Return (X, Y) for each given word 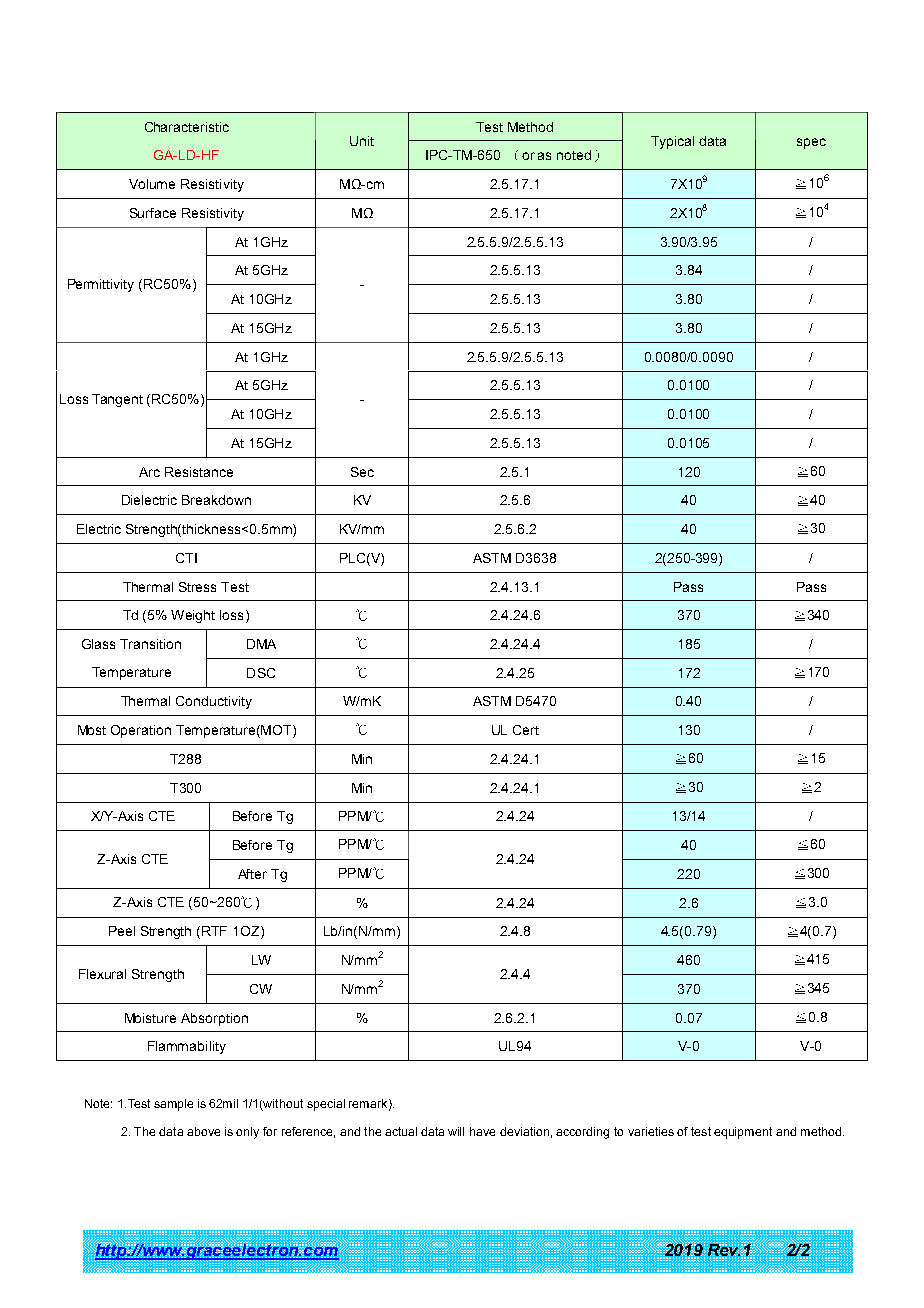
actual (401, 1131)
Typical (672, 142)
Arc (149, 472)
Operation (141, 731)
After (252, 874)
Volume (152, 184)
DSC (261, 673)
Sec (362, 472)
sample (173, 1105)
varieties (651, 1131)
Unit (362, 141)
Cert (526, 730)
